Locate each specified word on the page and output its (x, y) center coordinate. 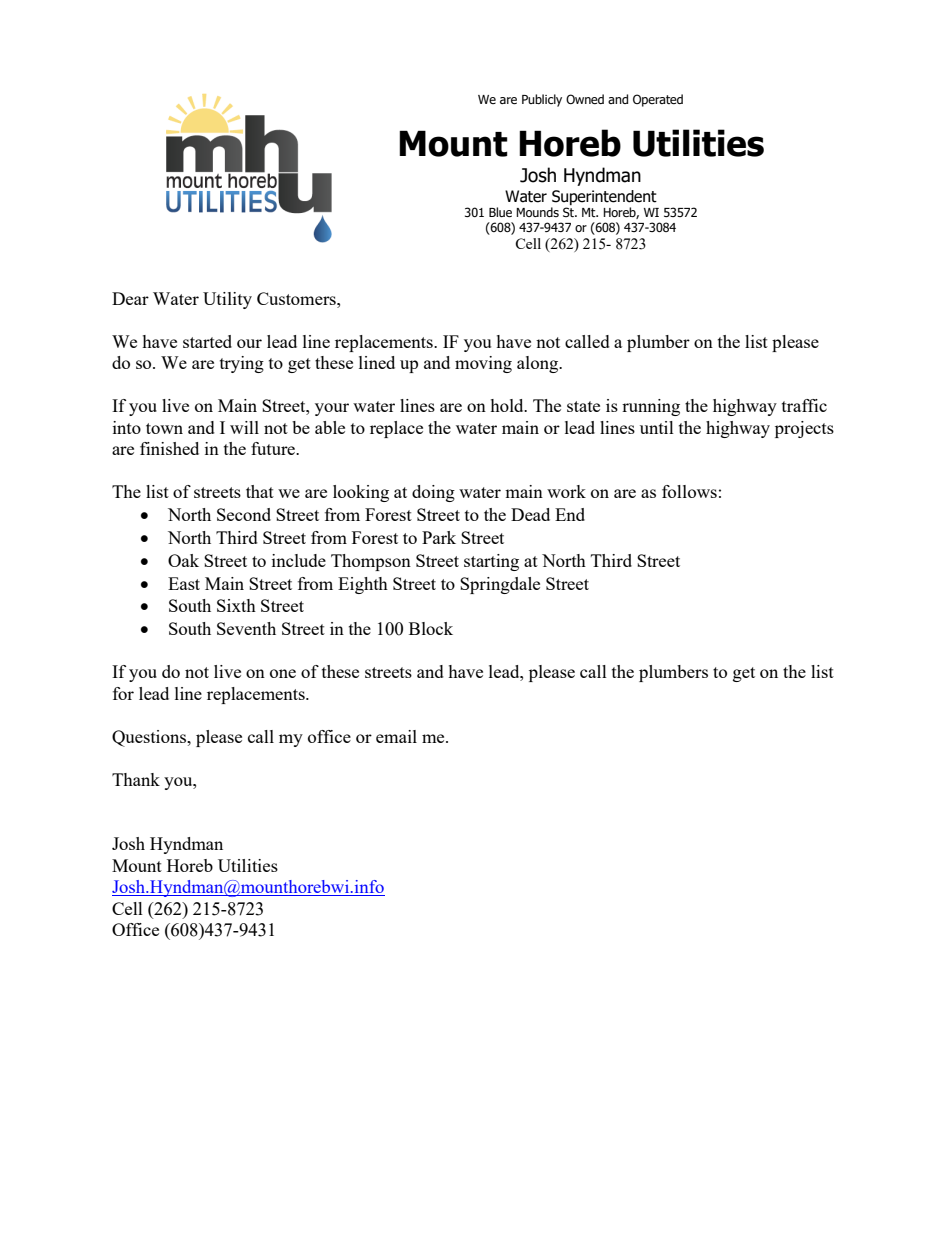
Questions (150, 738)
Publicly (542, 100)
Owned (585, 99)
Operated (658, 100)
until (657, 427)
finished (169, 448)
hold (508, 405)
